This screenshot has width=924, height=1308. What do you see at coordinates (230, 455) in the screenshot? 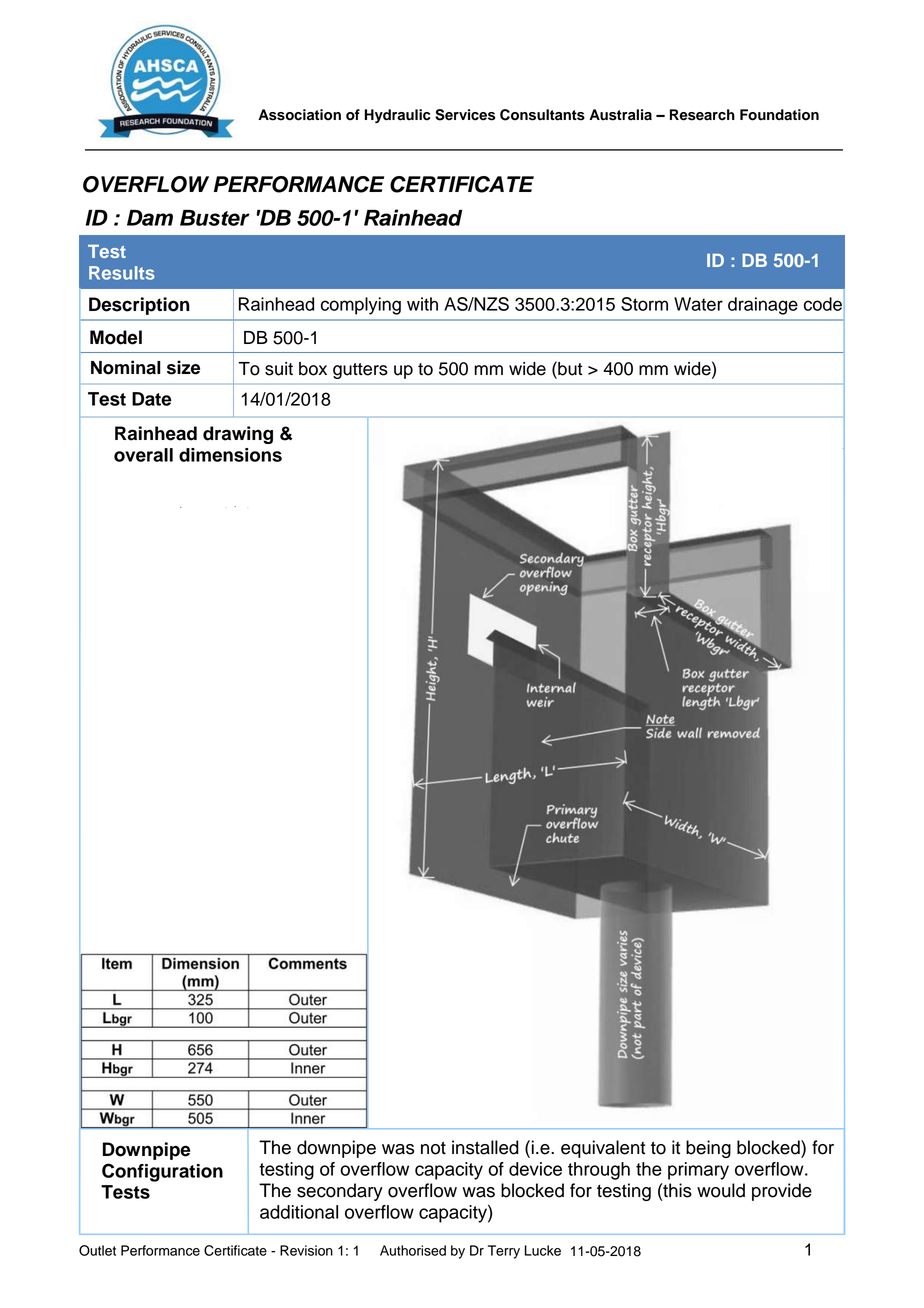
I see `dimensions` at bounding box center [230, 455].
